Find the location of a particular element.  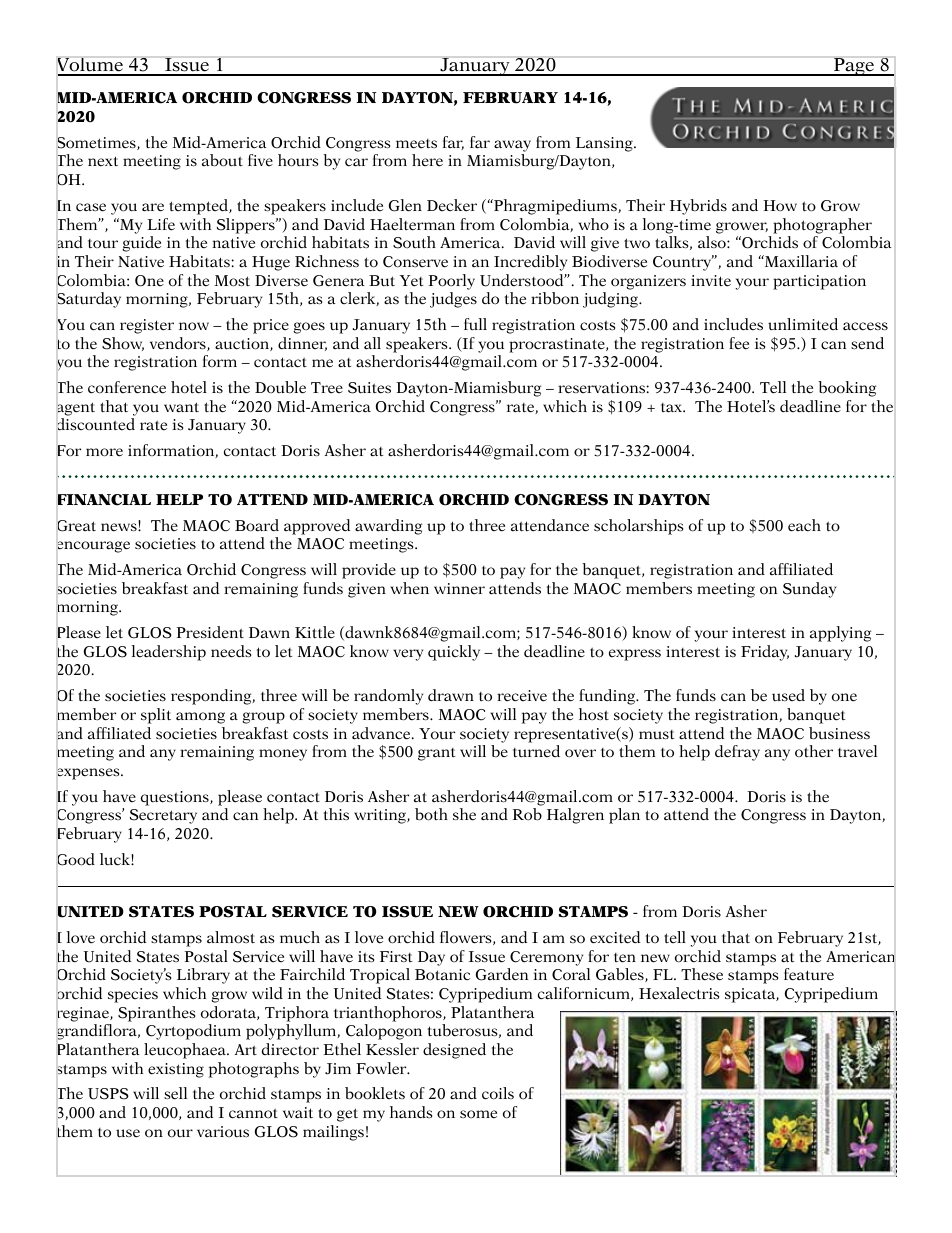

sell is located at coordinates (175, 1093).
